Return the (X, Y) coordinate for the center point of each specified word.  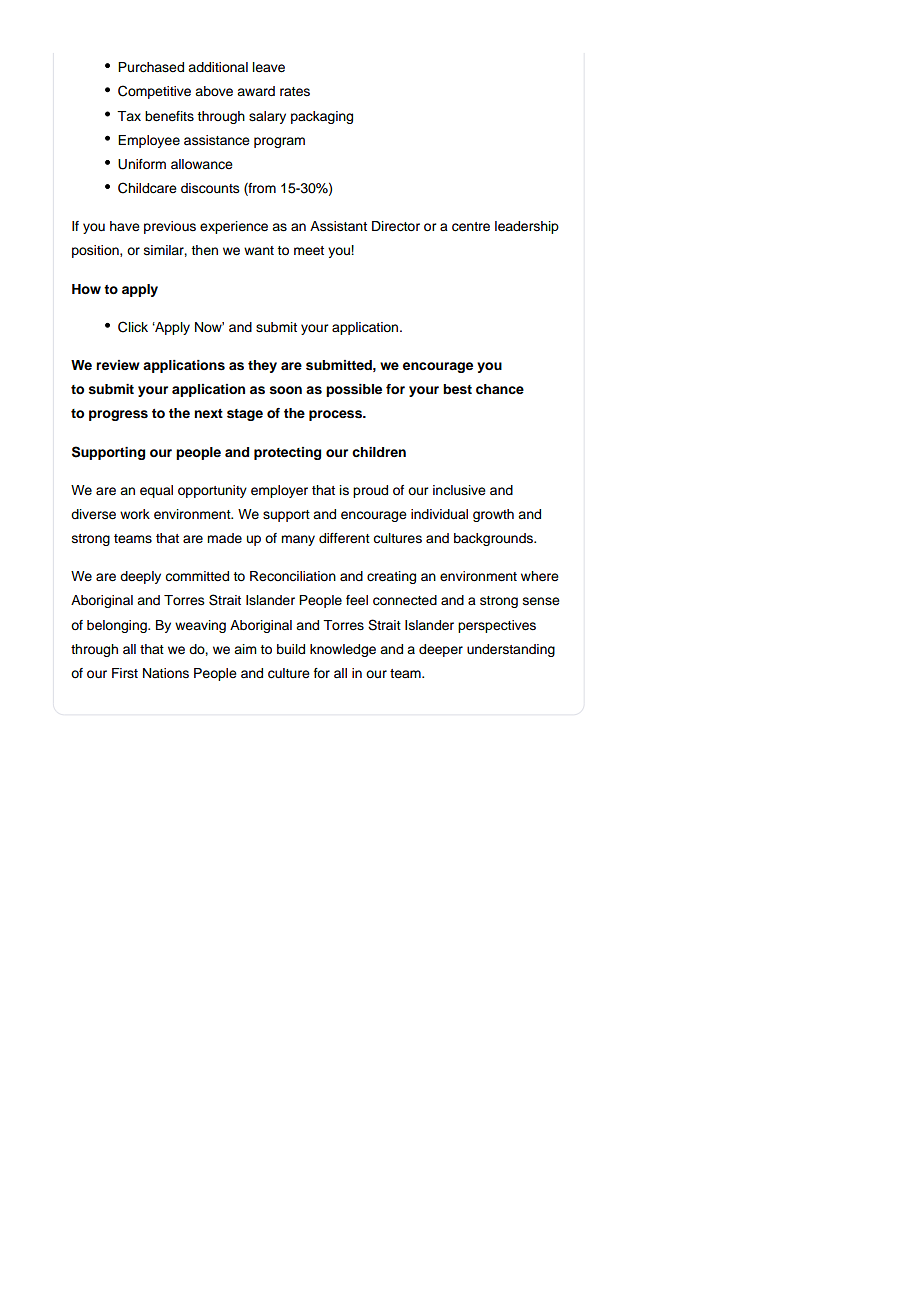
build (291, 649)
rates (295, 92)
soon (286, 390)
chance (500, 389)
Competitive (154, 92)
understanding (511, 650)
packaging (322, 117)
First (125, 673)
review (118, 365)
